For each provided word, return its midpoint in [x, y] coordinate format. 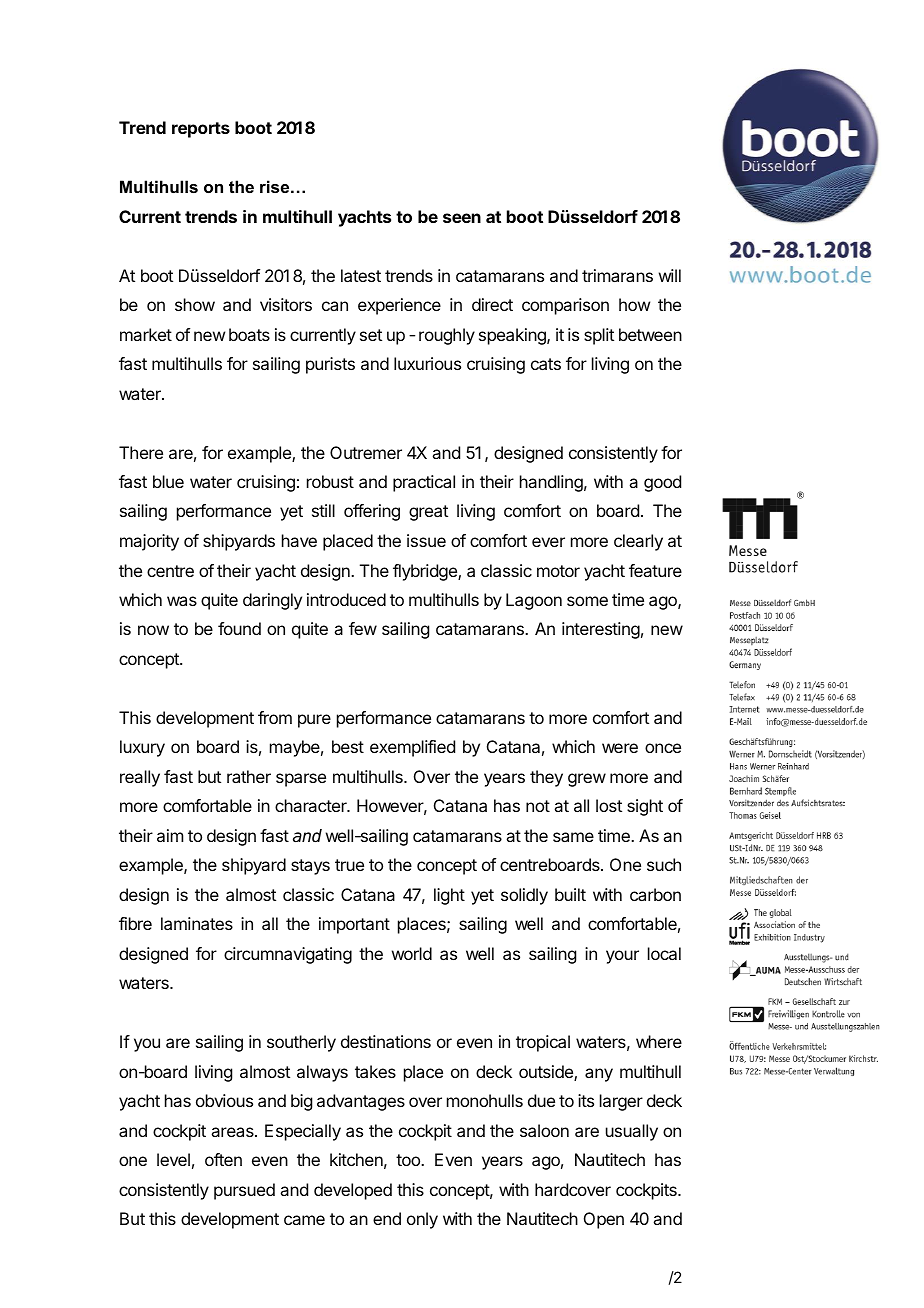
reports [201, 130]
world [412, 953]
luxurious [427, 363]
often [223, 1159]
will [670, 275]
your [622, 957]
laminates [197, 923]
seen [462, 218]
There [141, 452]
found [239, 628]
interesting [601, 630]
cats [546, 364]
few [363, 628]
